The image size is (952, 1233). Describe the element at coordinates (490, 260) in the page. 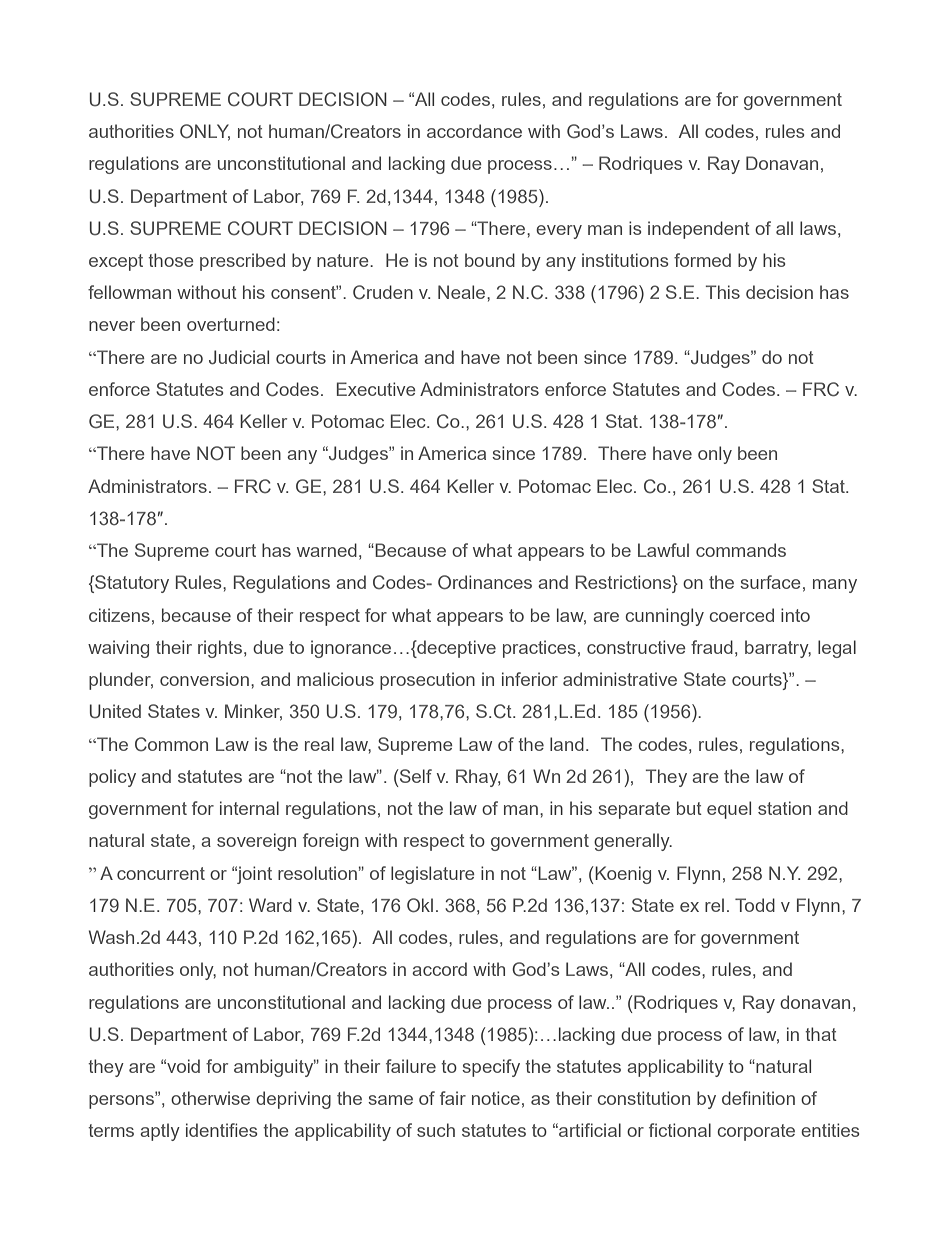

I see `bound` at that location.
